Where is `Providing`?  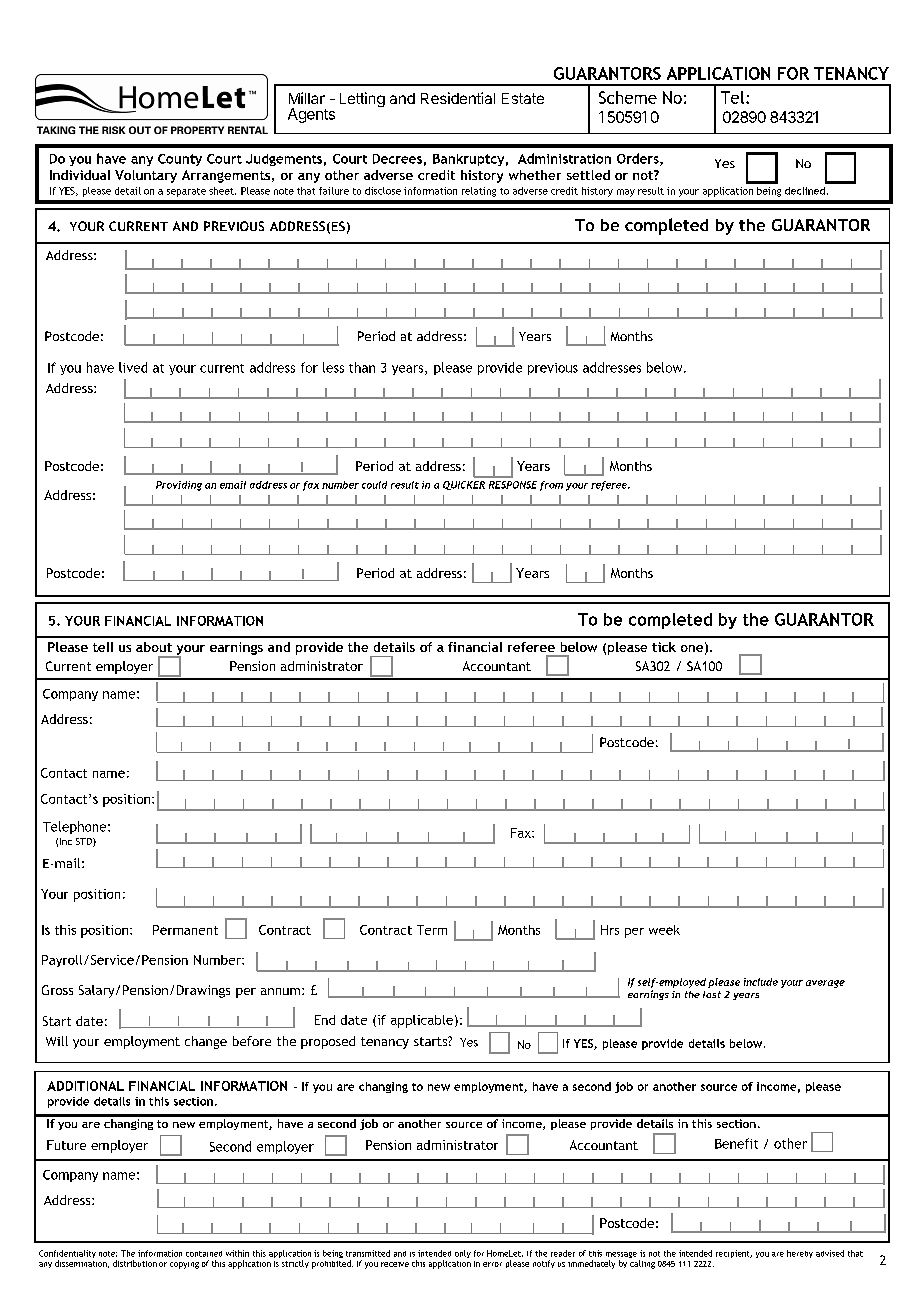
Providing is located at coordinates (179, 486).
